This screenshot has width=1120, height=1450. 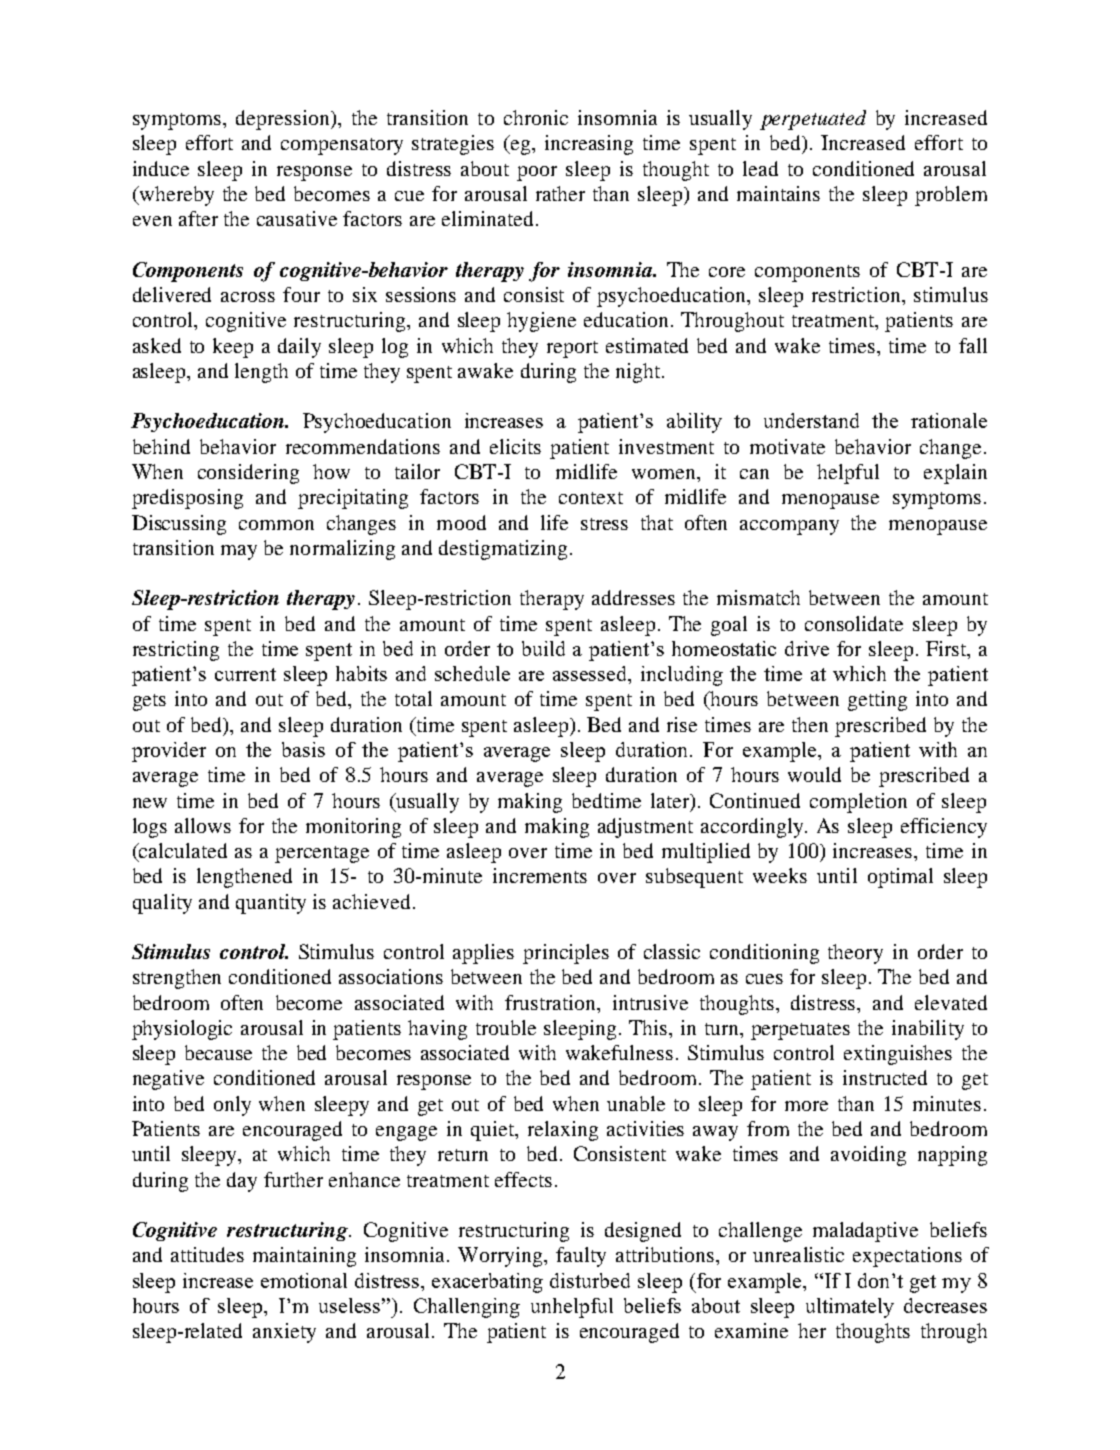 What do you see at coordinates (591, 675) in the screenshot?
I see `assessed` at bounding box center [591, 675].
